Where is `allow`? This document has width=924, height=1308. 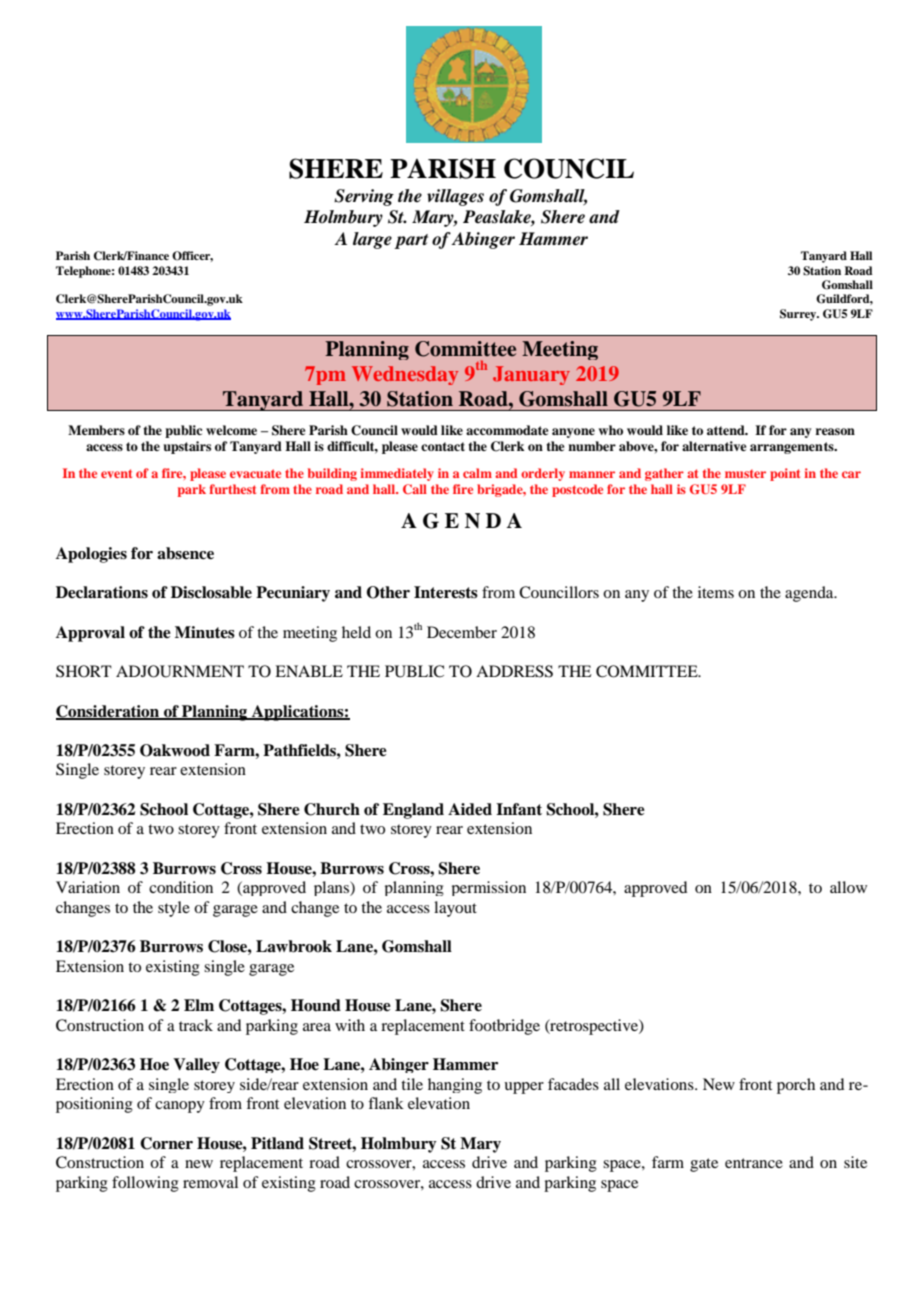 allow is located at coordinates (848, 887).
